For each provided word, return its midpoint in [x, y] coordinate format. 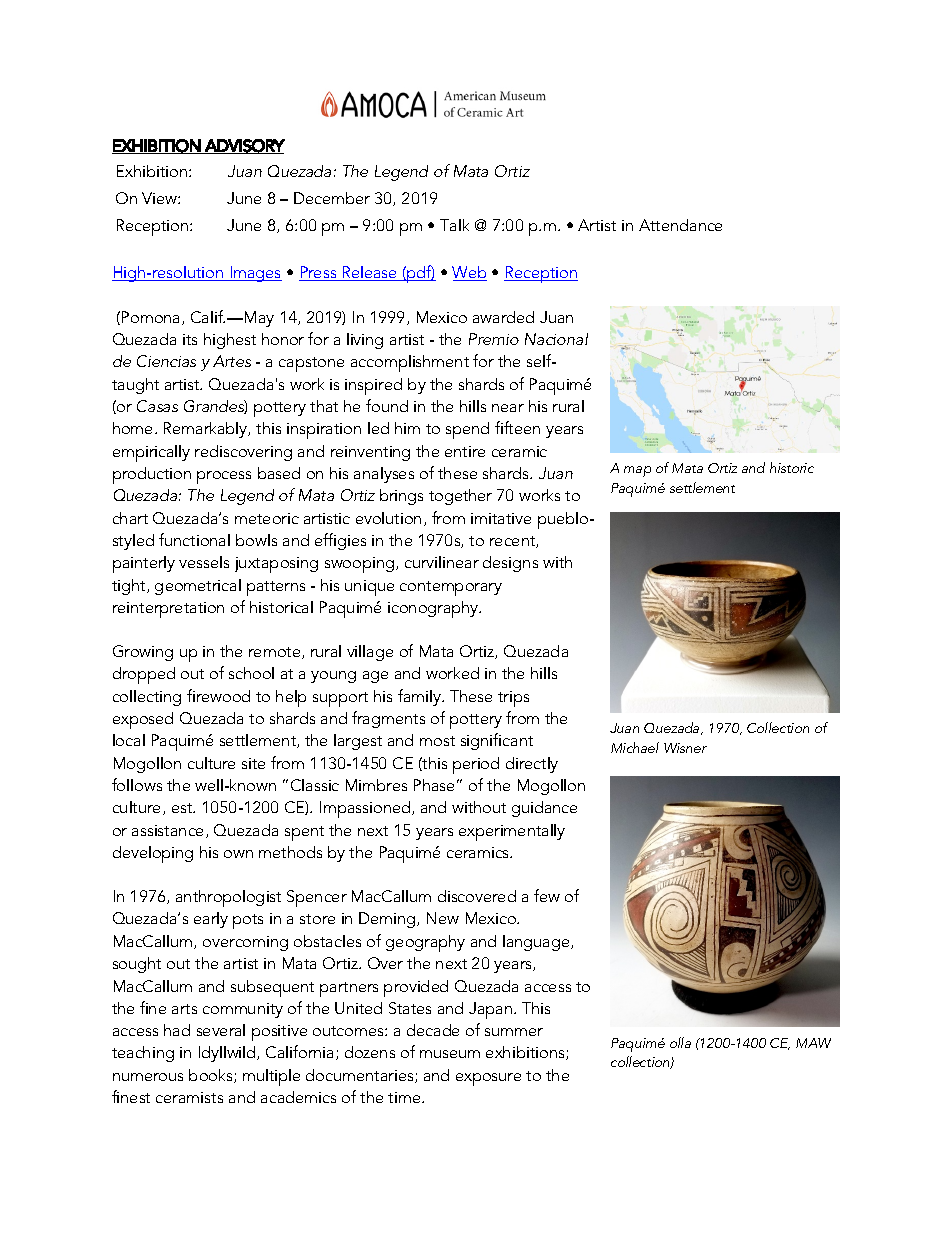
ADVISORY [244, 146]
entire [465, 451]
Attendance [680, 225]
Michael [635, 747]
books [212, 1076]
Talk [454, 225]
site [253, 763]
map [637, 471]
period [476, 765]
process [224, 477]
